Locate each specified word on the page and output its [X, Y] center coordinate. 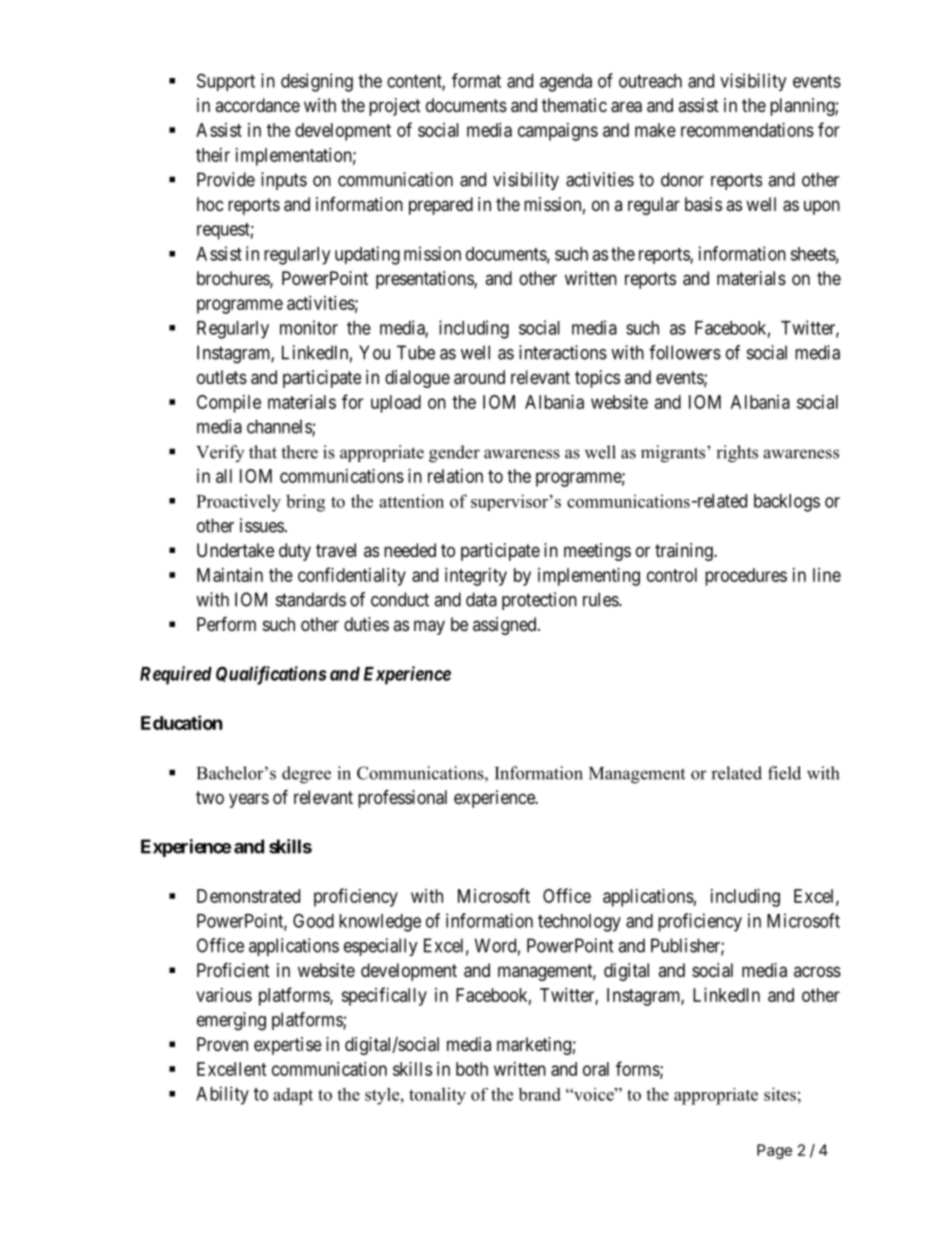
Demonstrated [248, 896]
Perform [226, 623]
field [784, 773]
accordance [257, 105]
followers [685, 352]
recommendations [747, 130]
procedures [746, 577]
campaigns [558, 132]
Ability [222, 1095]
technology [579, 923]
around [479, 377]
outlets [222, 377]
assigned [506, 626]
